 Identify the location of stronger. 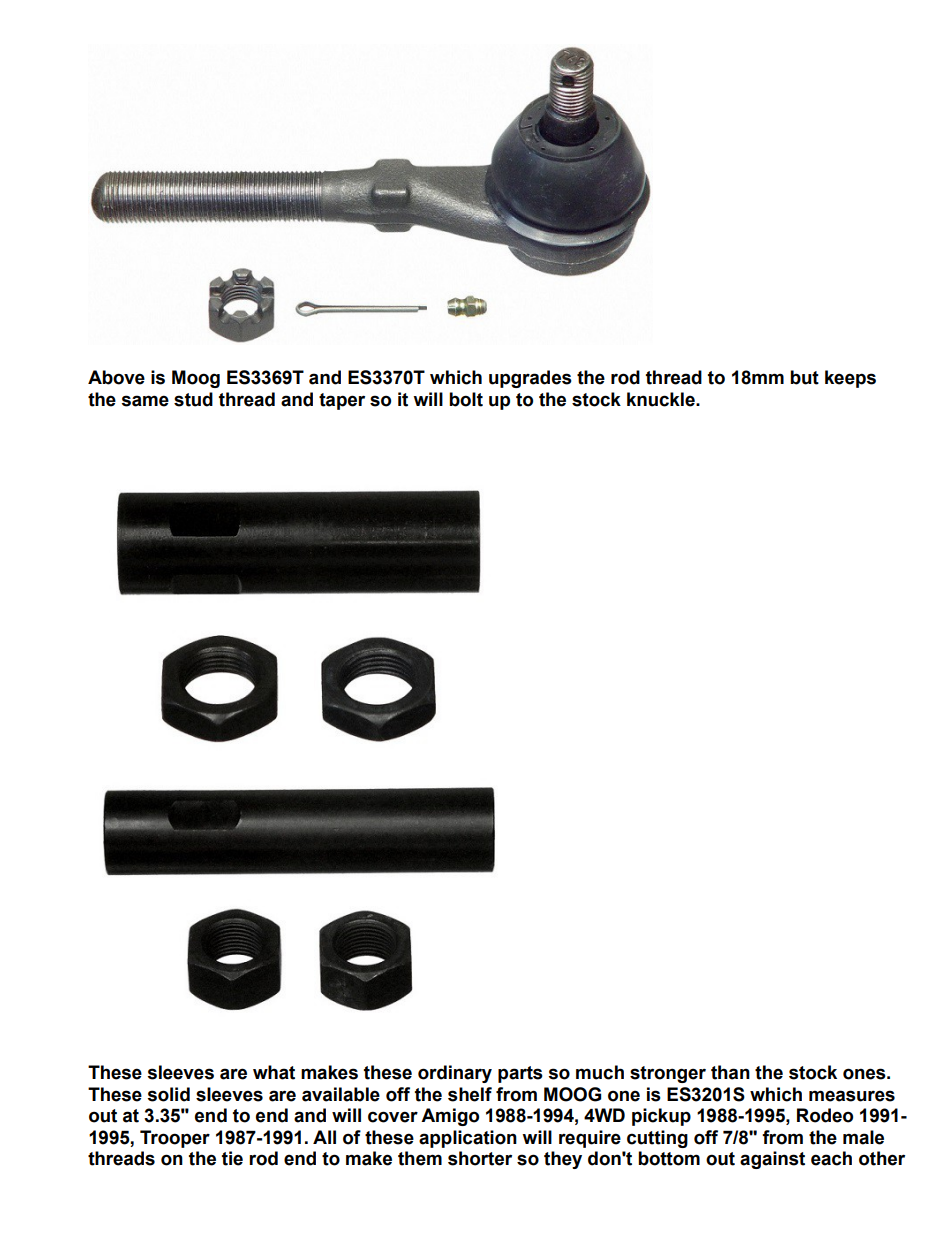
(668, 1074).
